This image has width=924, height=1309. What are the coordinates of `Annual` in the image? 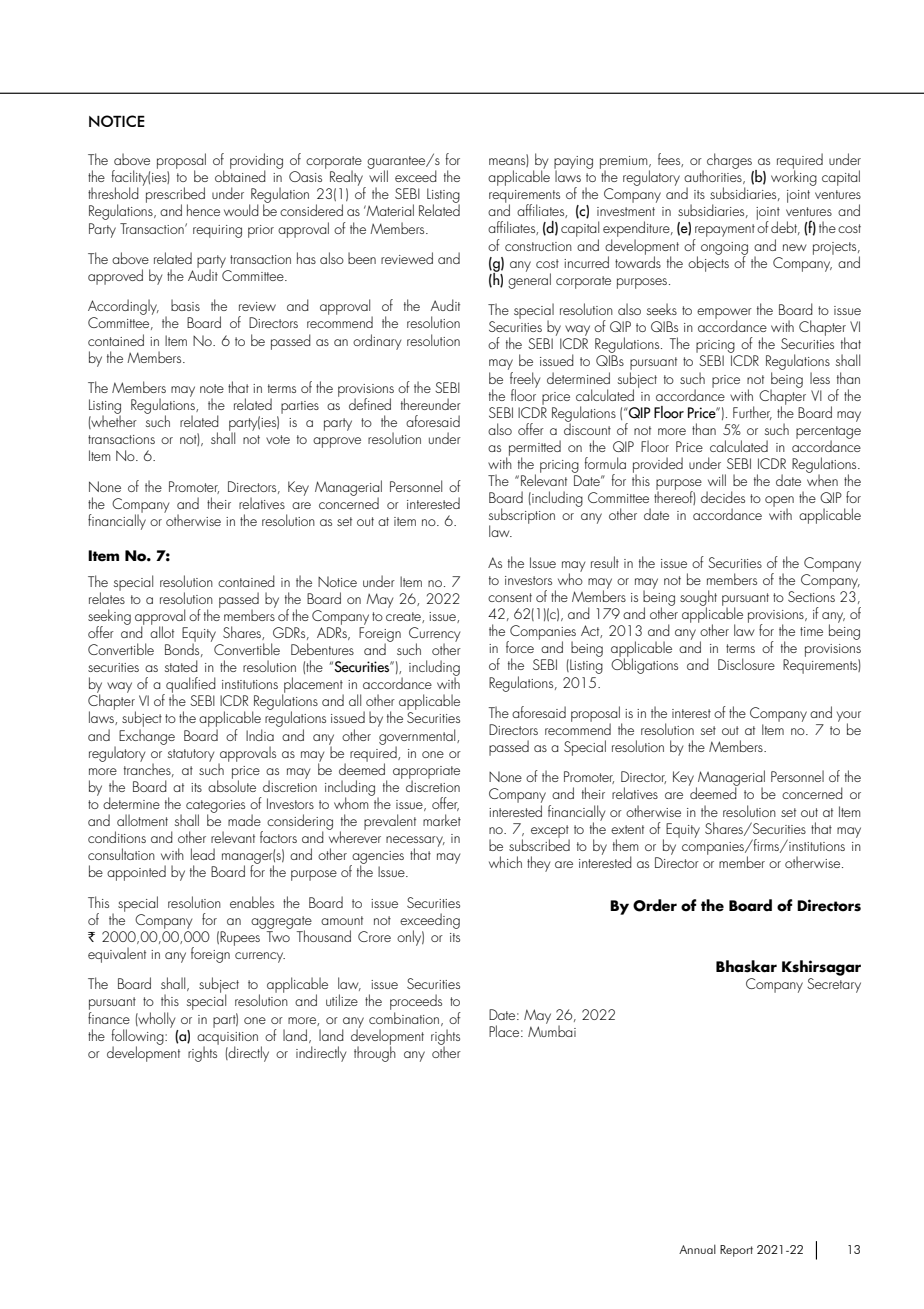 It's located at (697, 1249).
